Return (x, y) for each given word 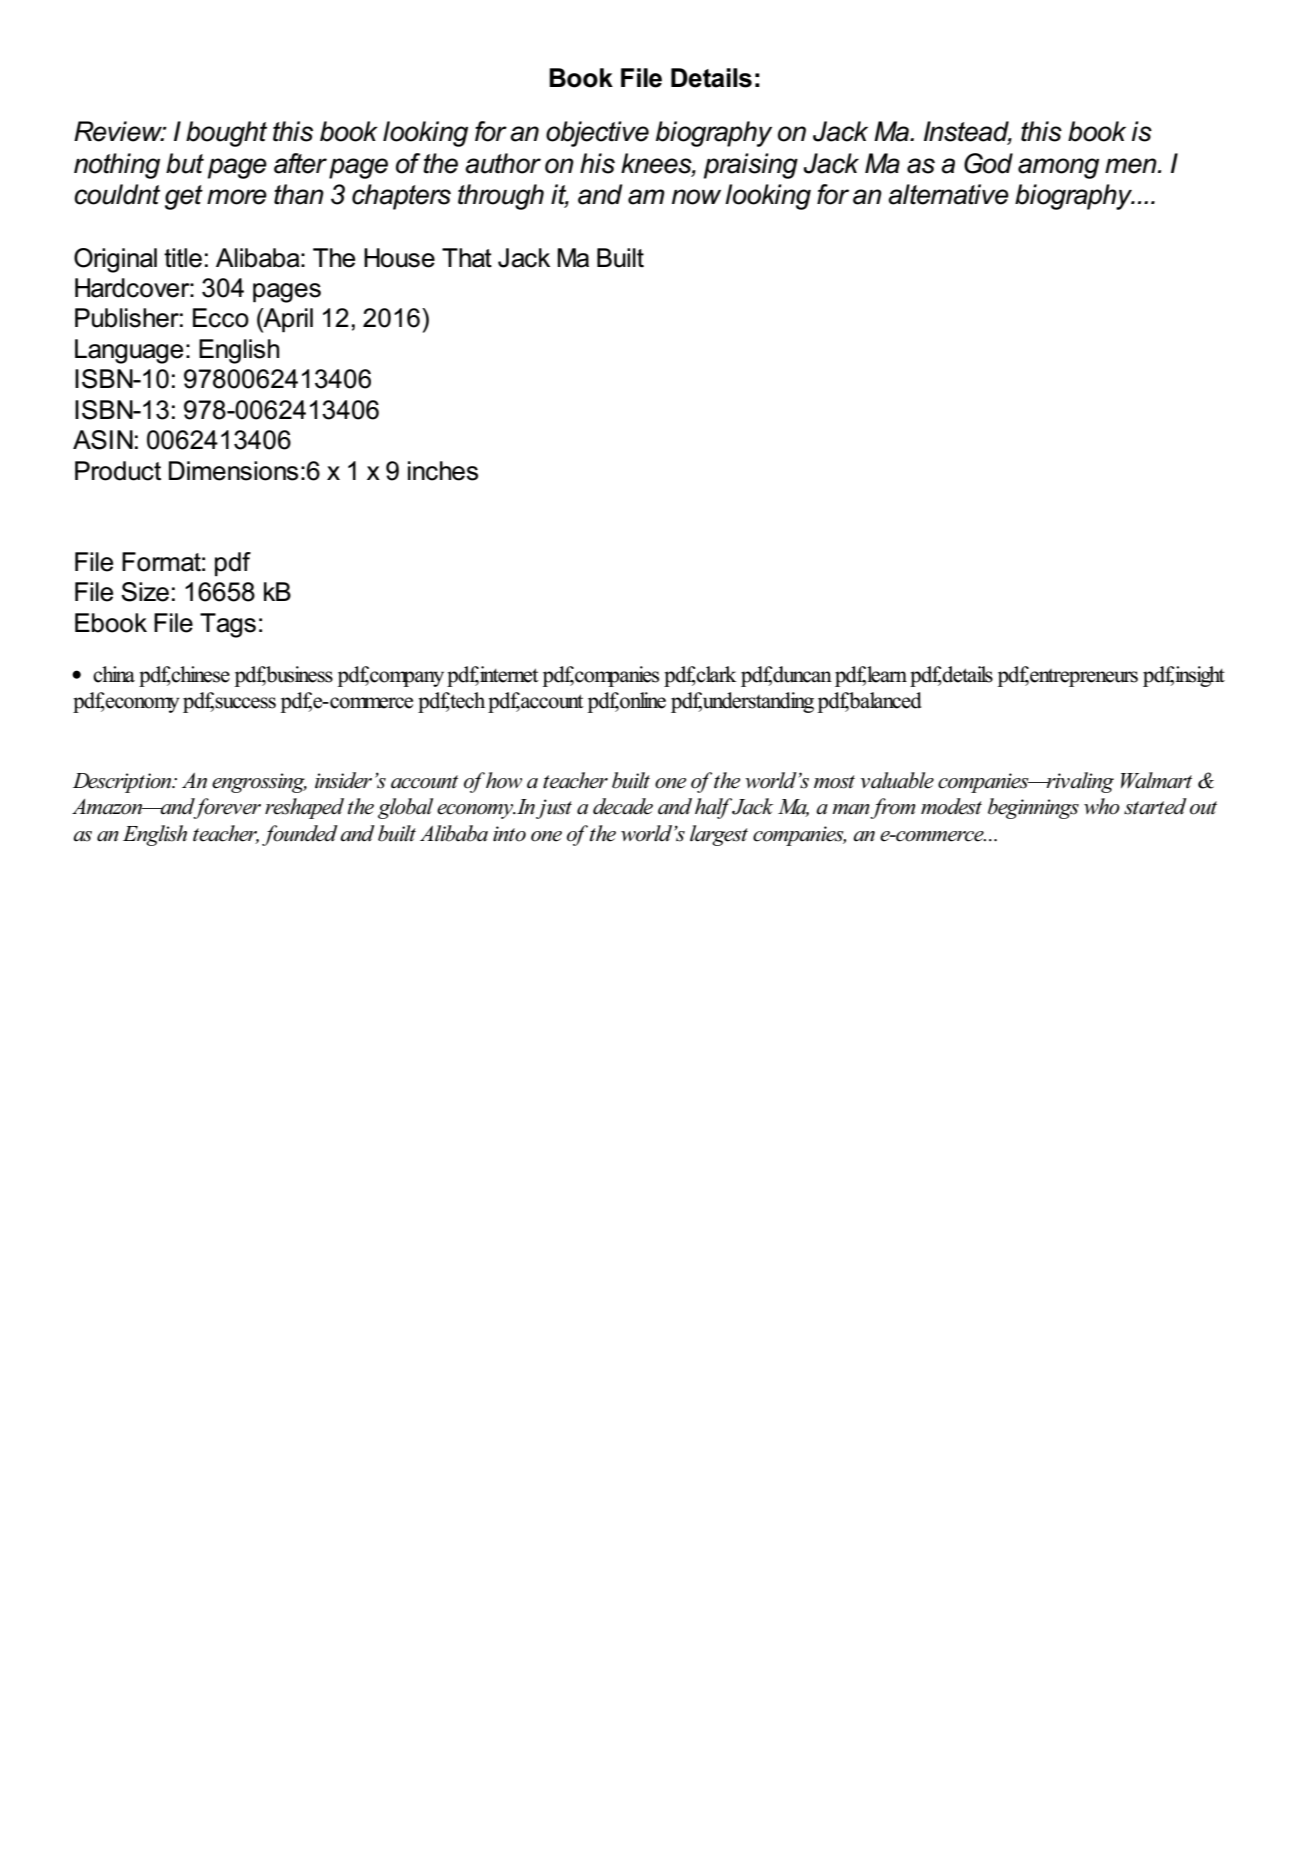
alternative (948, 194)
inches (443, 471)
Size (145, 592)
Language (129, 351)
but (185, 163)
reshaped (304, 808)
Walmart (1156, 780)
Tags (228, 625)
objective (597, 134)
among (1058, 168)
